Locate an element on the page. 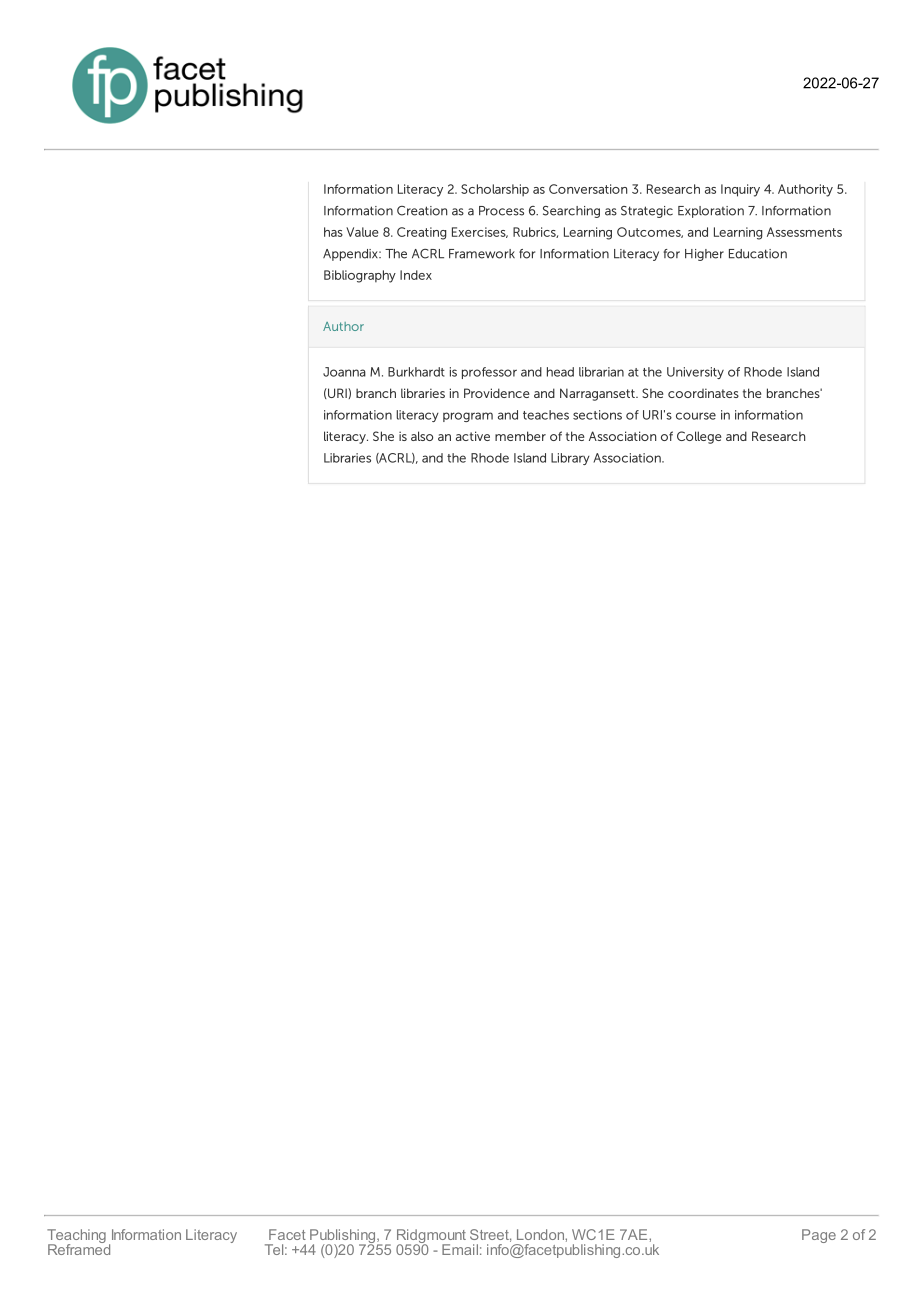  College is located at coordinates (699, 437).
